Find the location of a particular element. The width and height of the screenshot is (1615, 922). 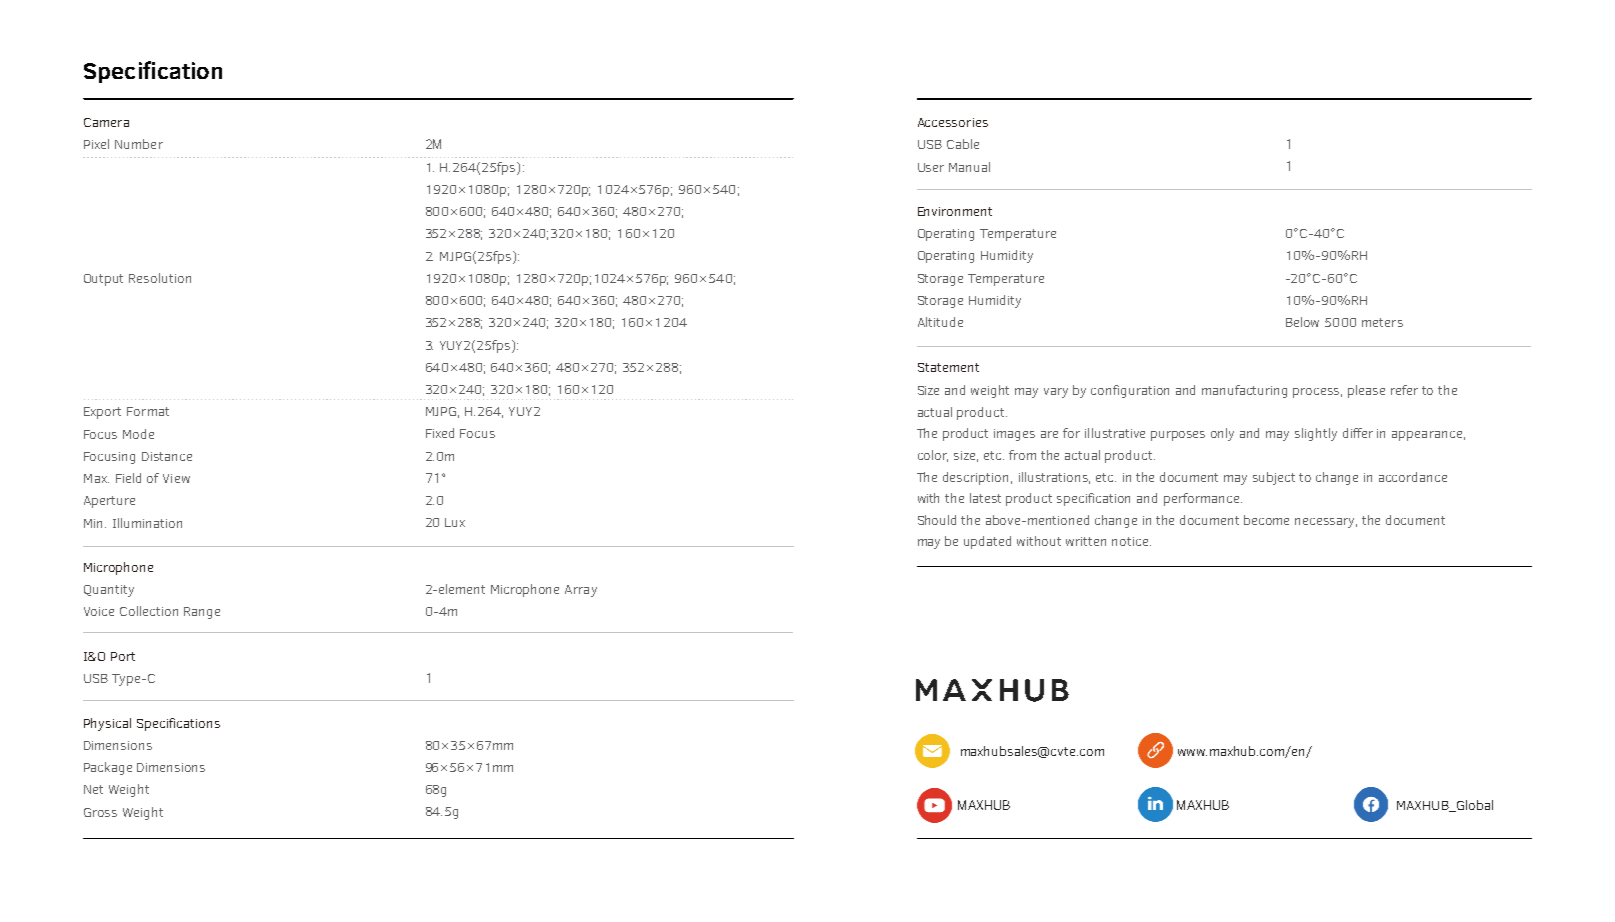

User is located at coordinates (931, 167).
